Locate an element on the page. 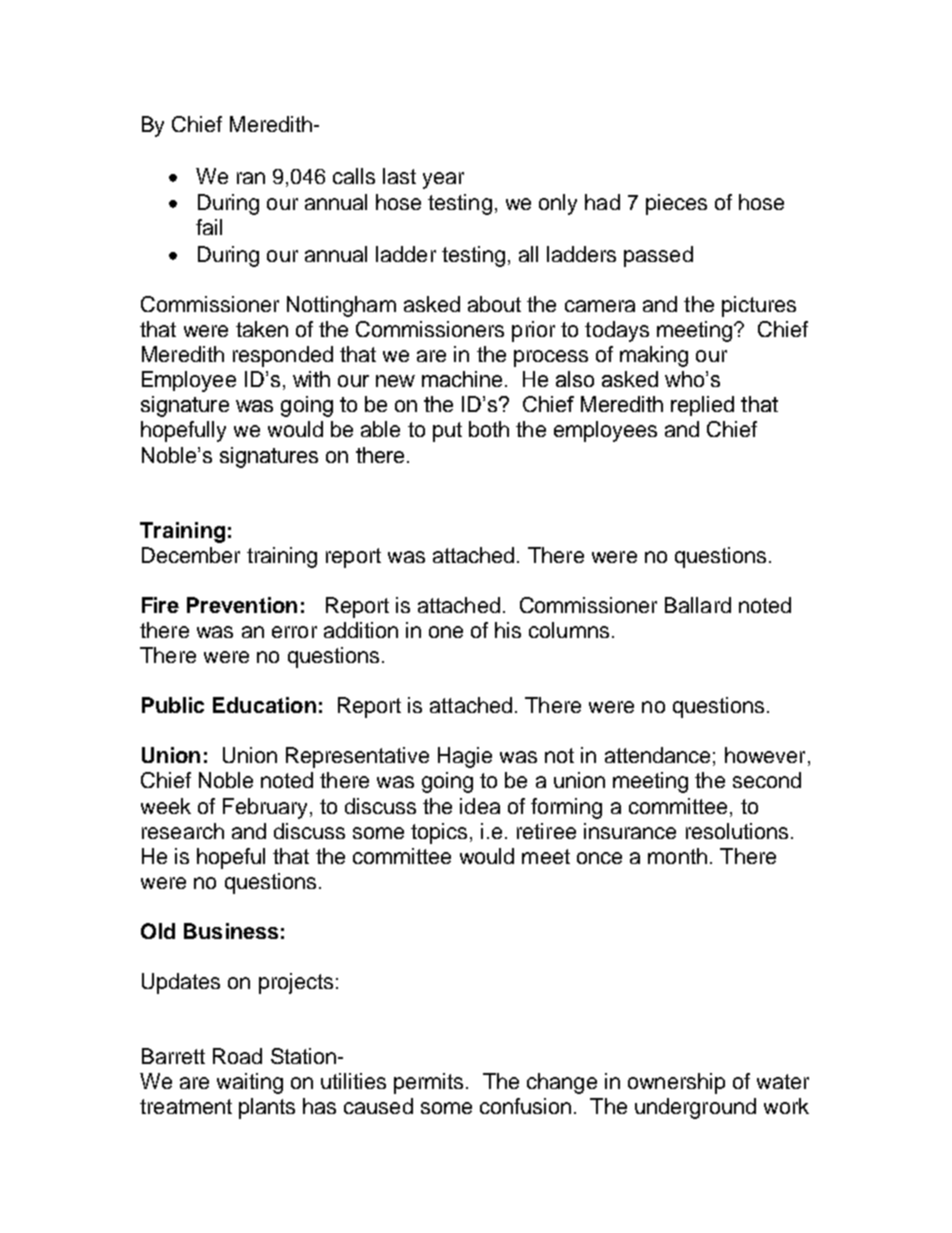  Prevention is located at coordinates (242, 605).
